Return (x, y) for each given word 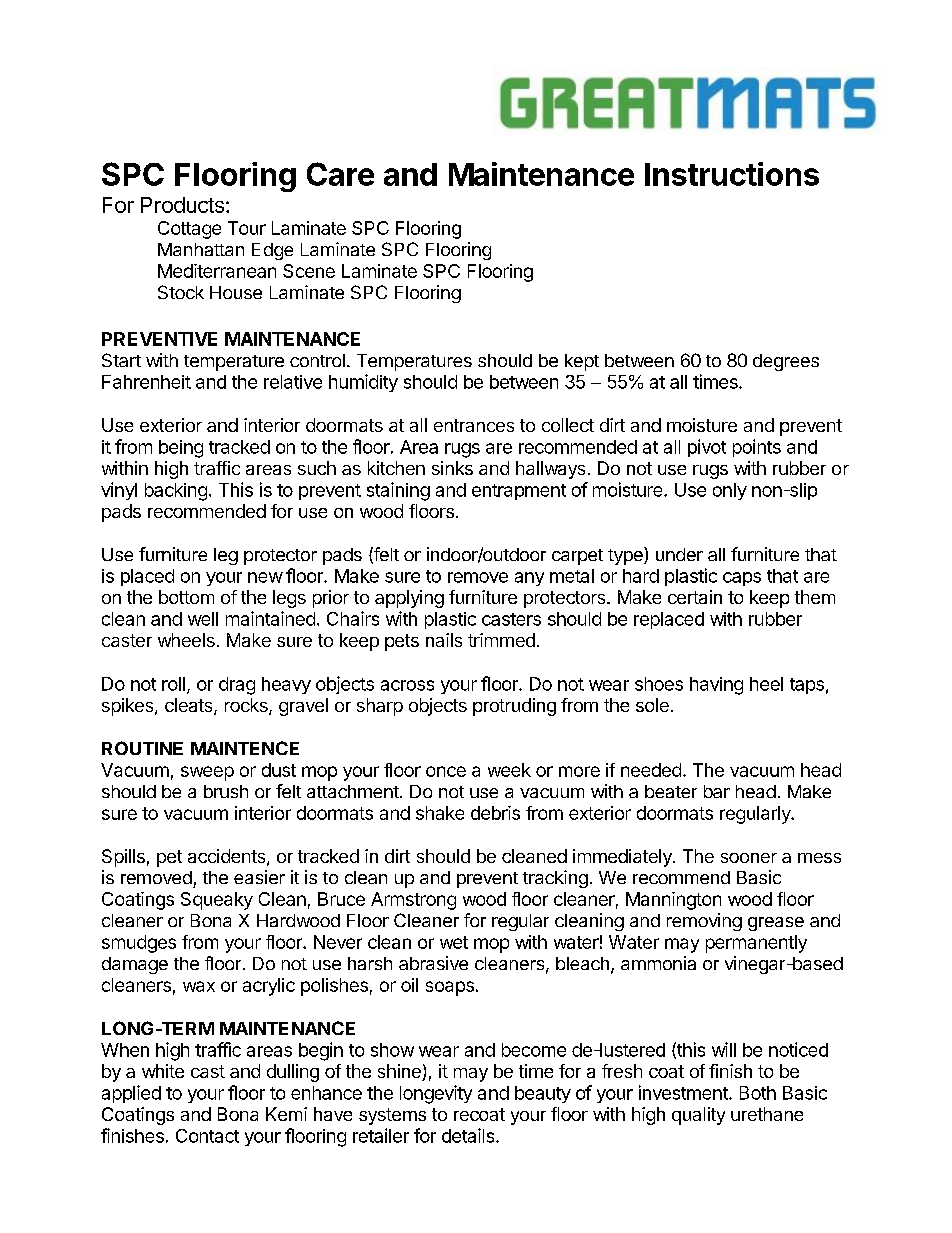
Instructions (732, 174)
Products (182, 205)
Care (340, 174)
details (469, 1135)
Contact (207, 1136)
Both (758, 1093)
